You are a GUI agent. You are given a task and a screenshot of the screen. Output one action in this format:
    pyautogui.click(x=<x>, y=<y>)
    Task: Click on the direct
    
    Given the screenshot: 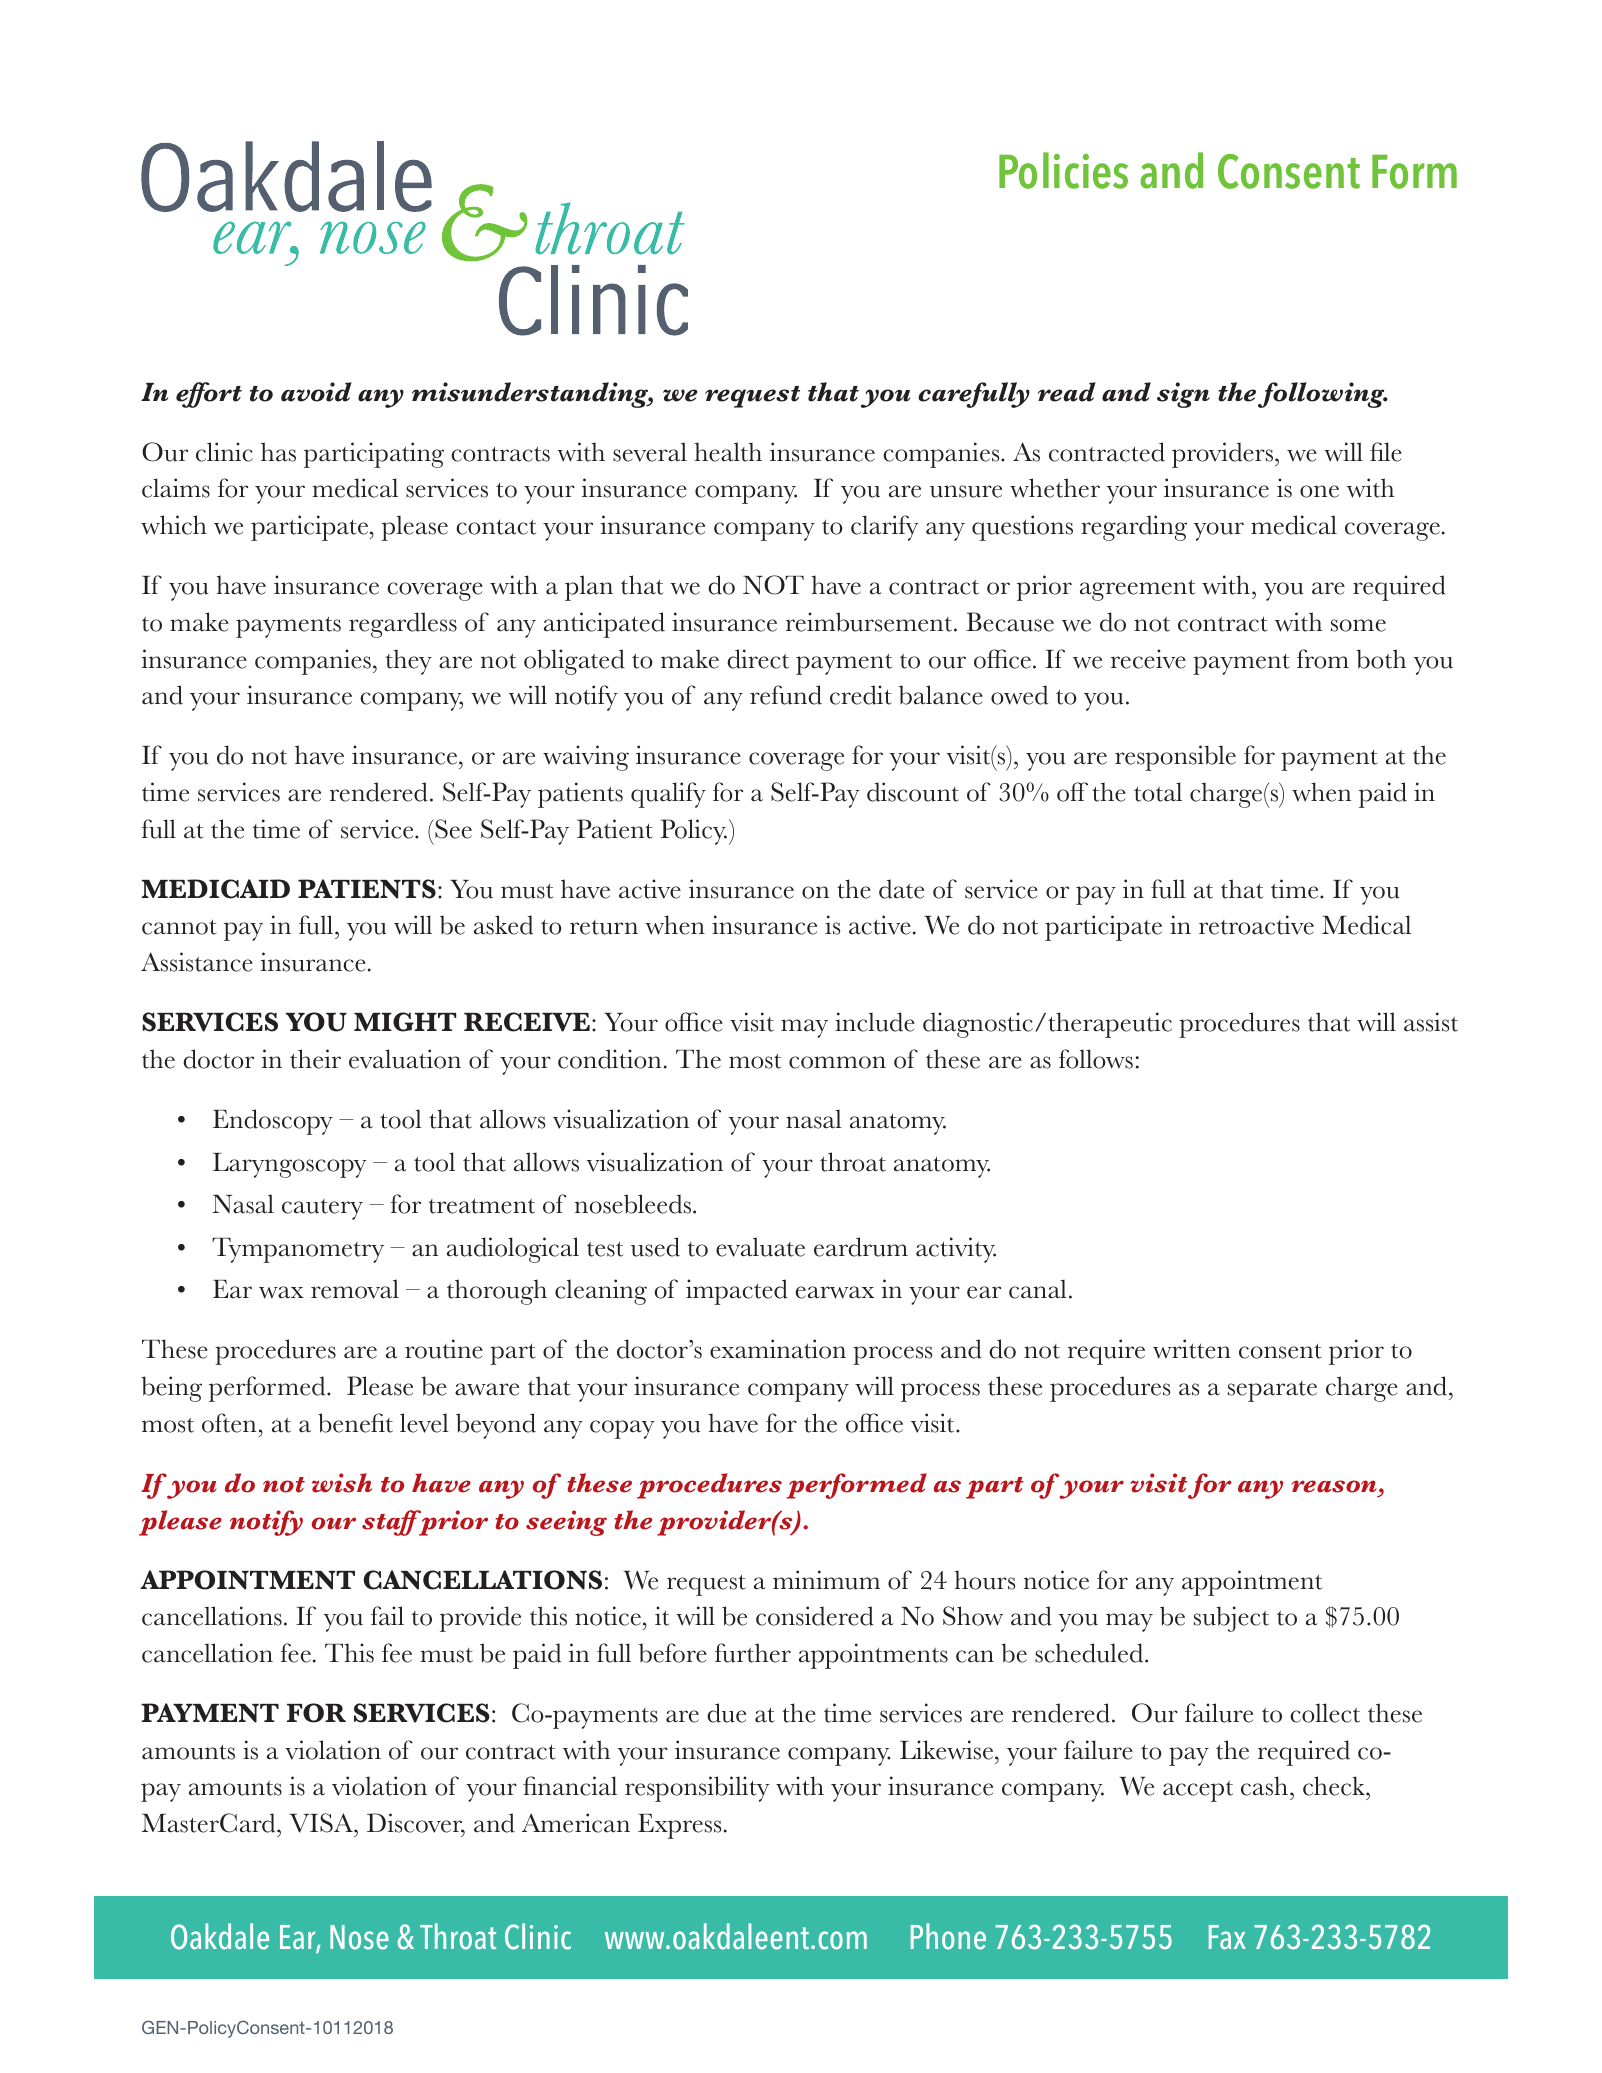 What is the action you would take?
    pyautogui.click(x=758, y=659)
